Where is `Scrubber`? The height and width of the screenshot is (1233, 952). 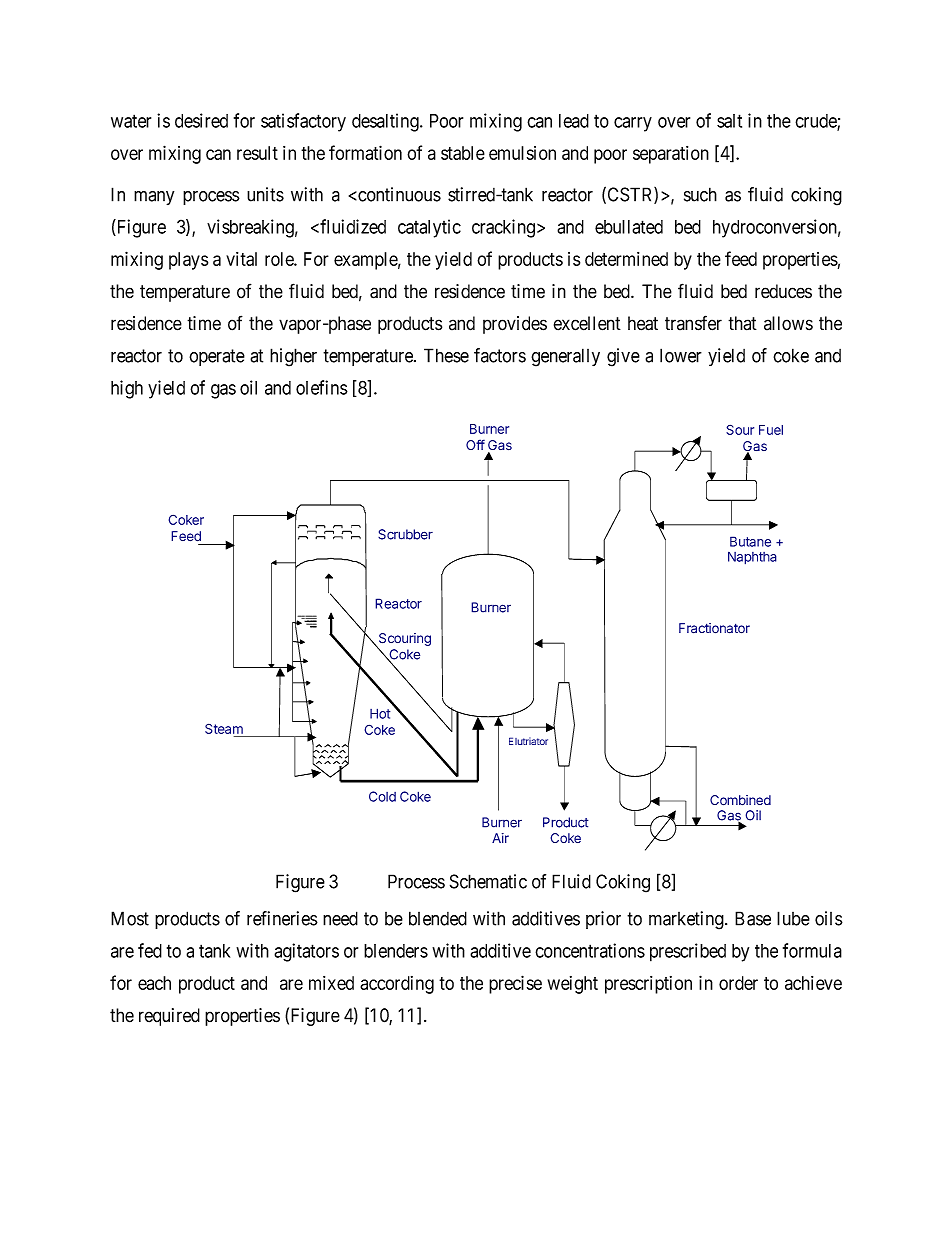 Scrubber is located at coordinates (405, 534).
